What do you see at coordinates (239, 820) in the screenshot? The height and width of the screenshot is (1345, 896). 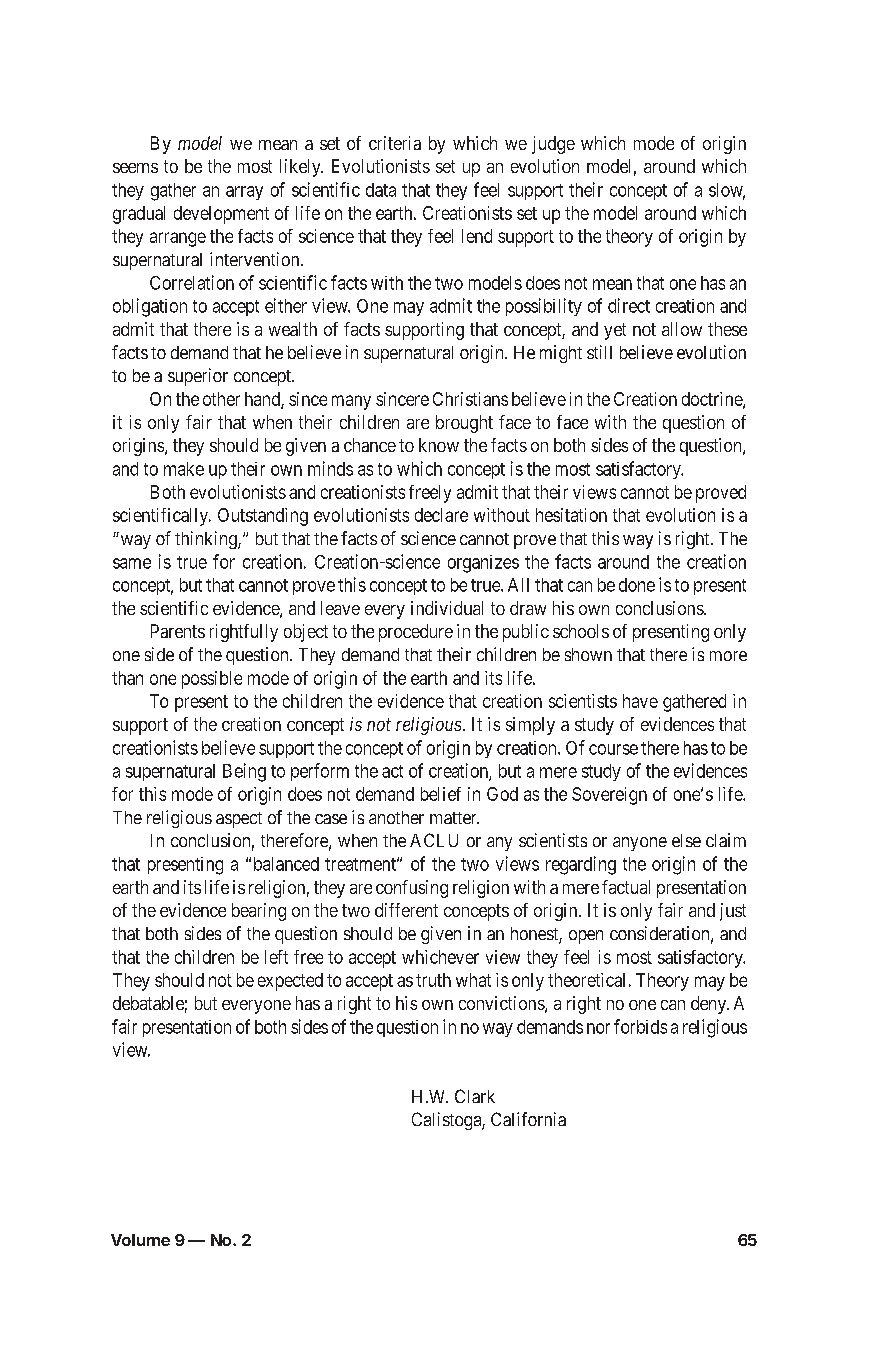 I see `aspect` at bounding box center [239, 820].
